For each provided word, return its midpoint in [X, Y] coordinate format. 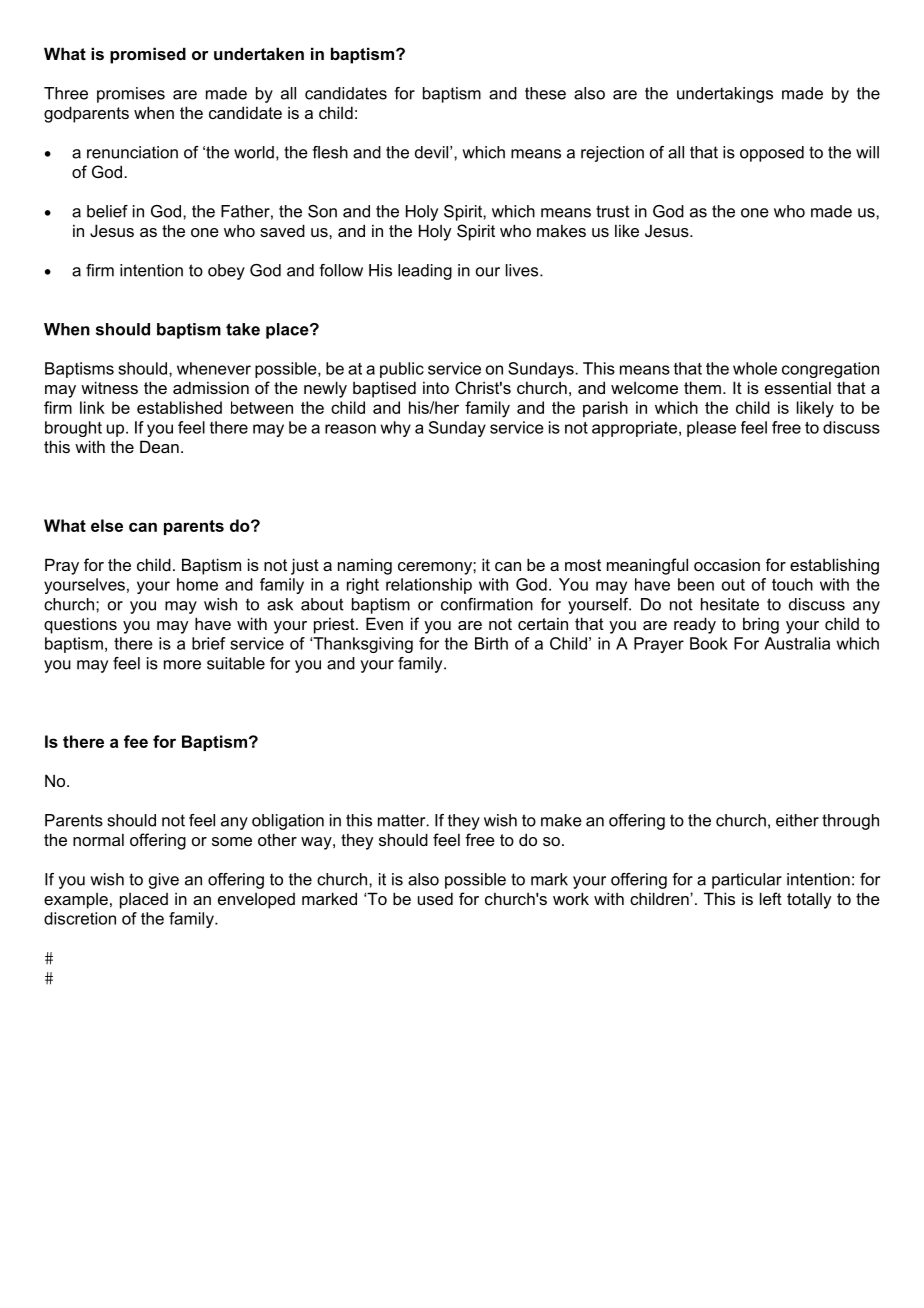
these [545, 93]
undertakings [725, 95]
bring [761, 625]
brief [209, 643]
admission [211, 387]
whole [755, 368]
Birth [491, 643]
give [164, 881]
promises [131, 95]
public [402, 370]
